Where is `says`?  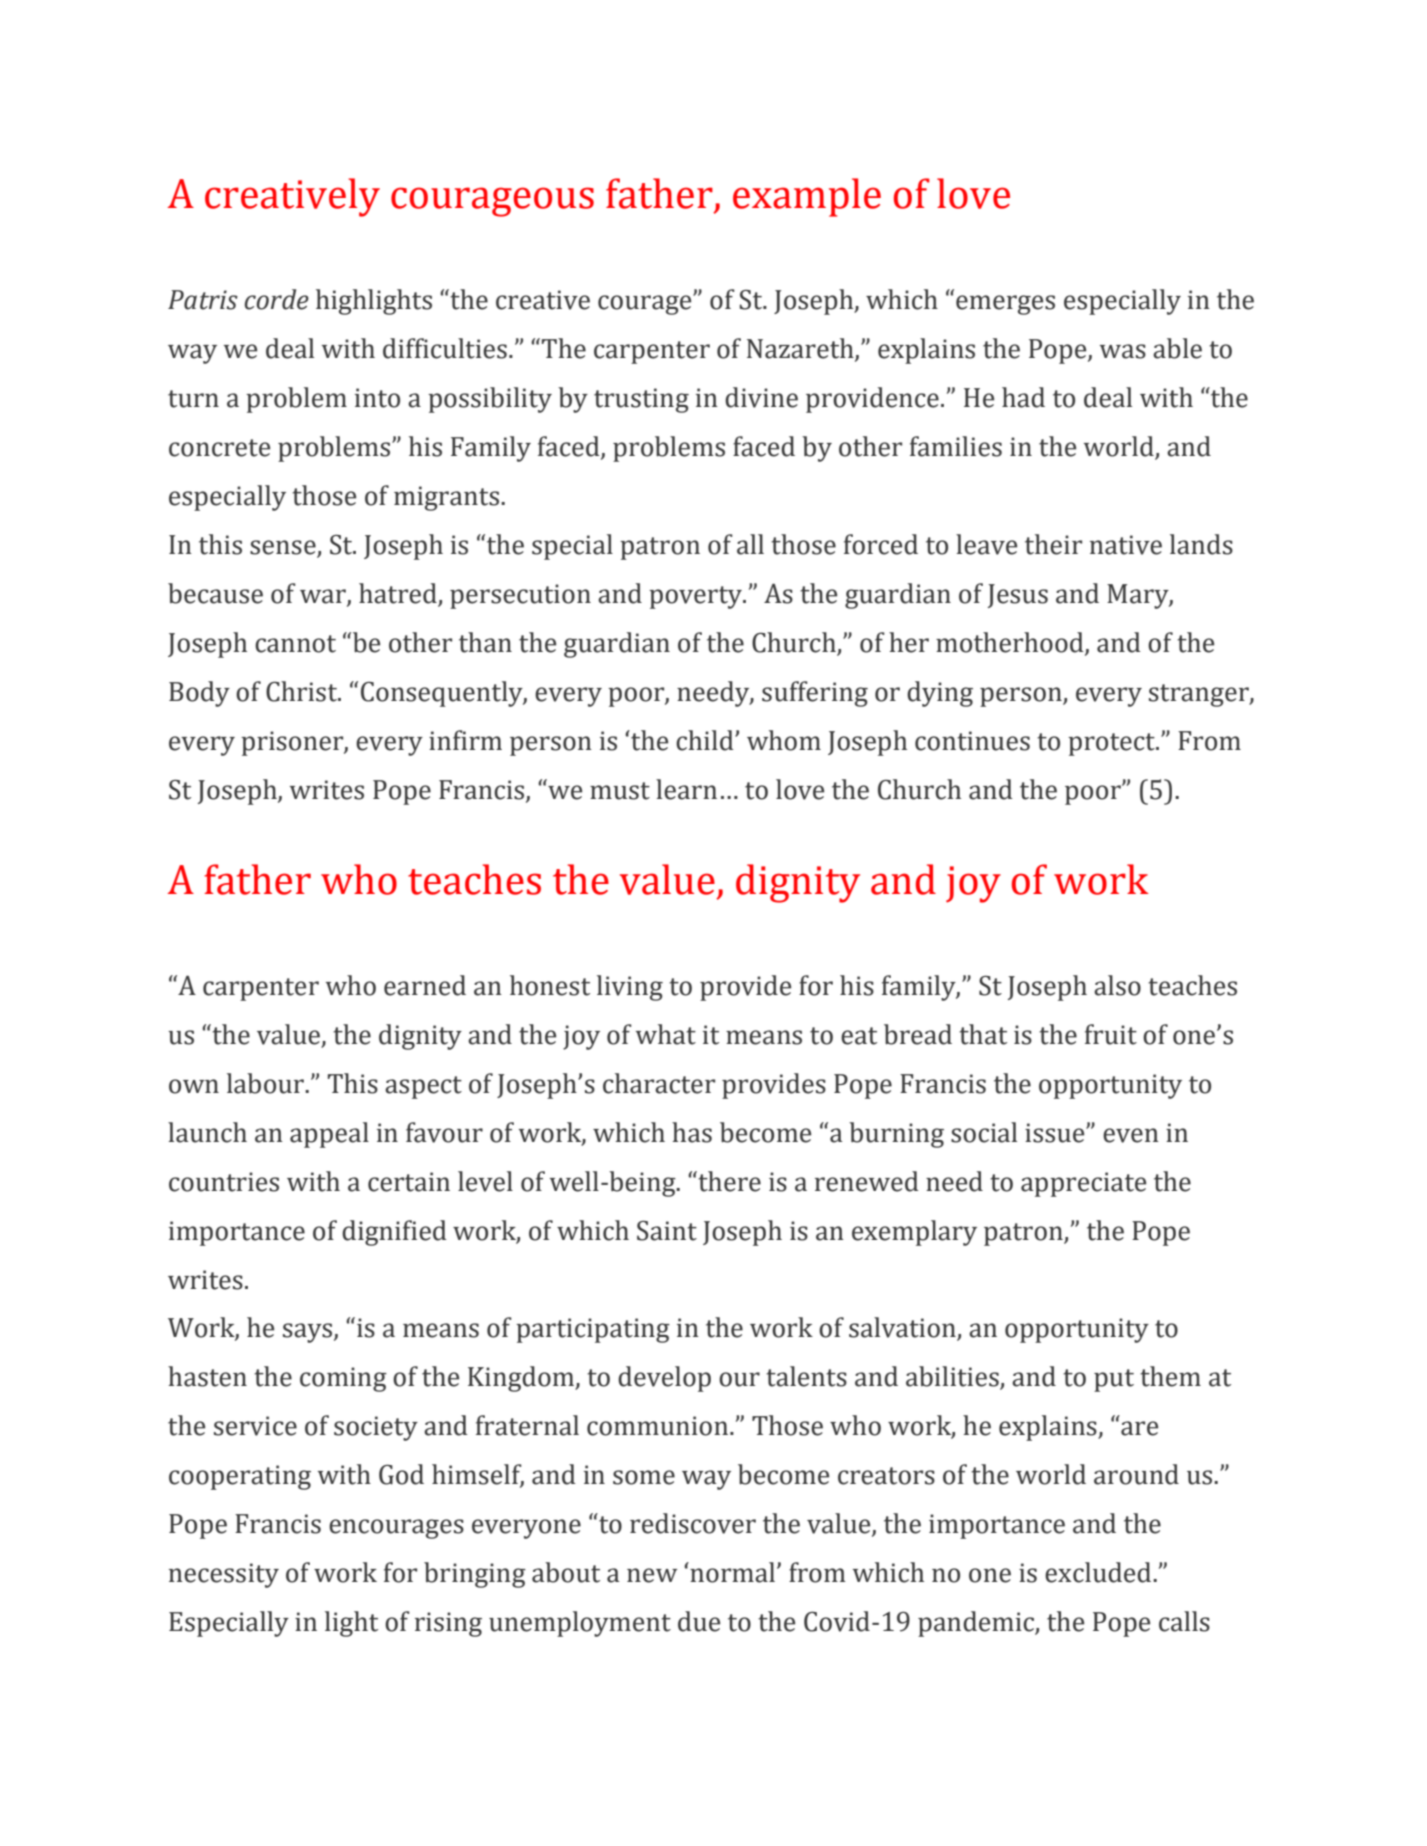 says is located at coordinates (309, 1333).
